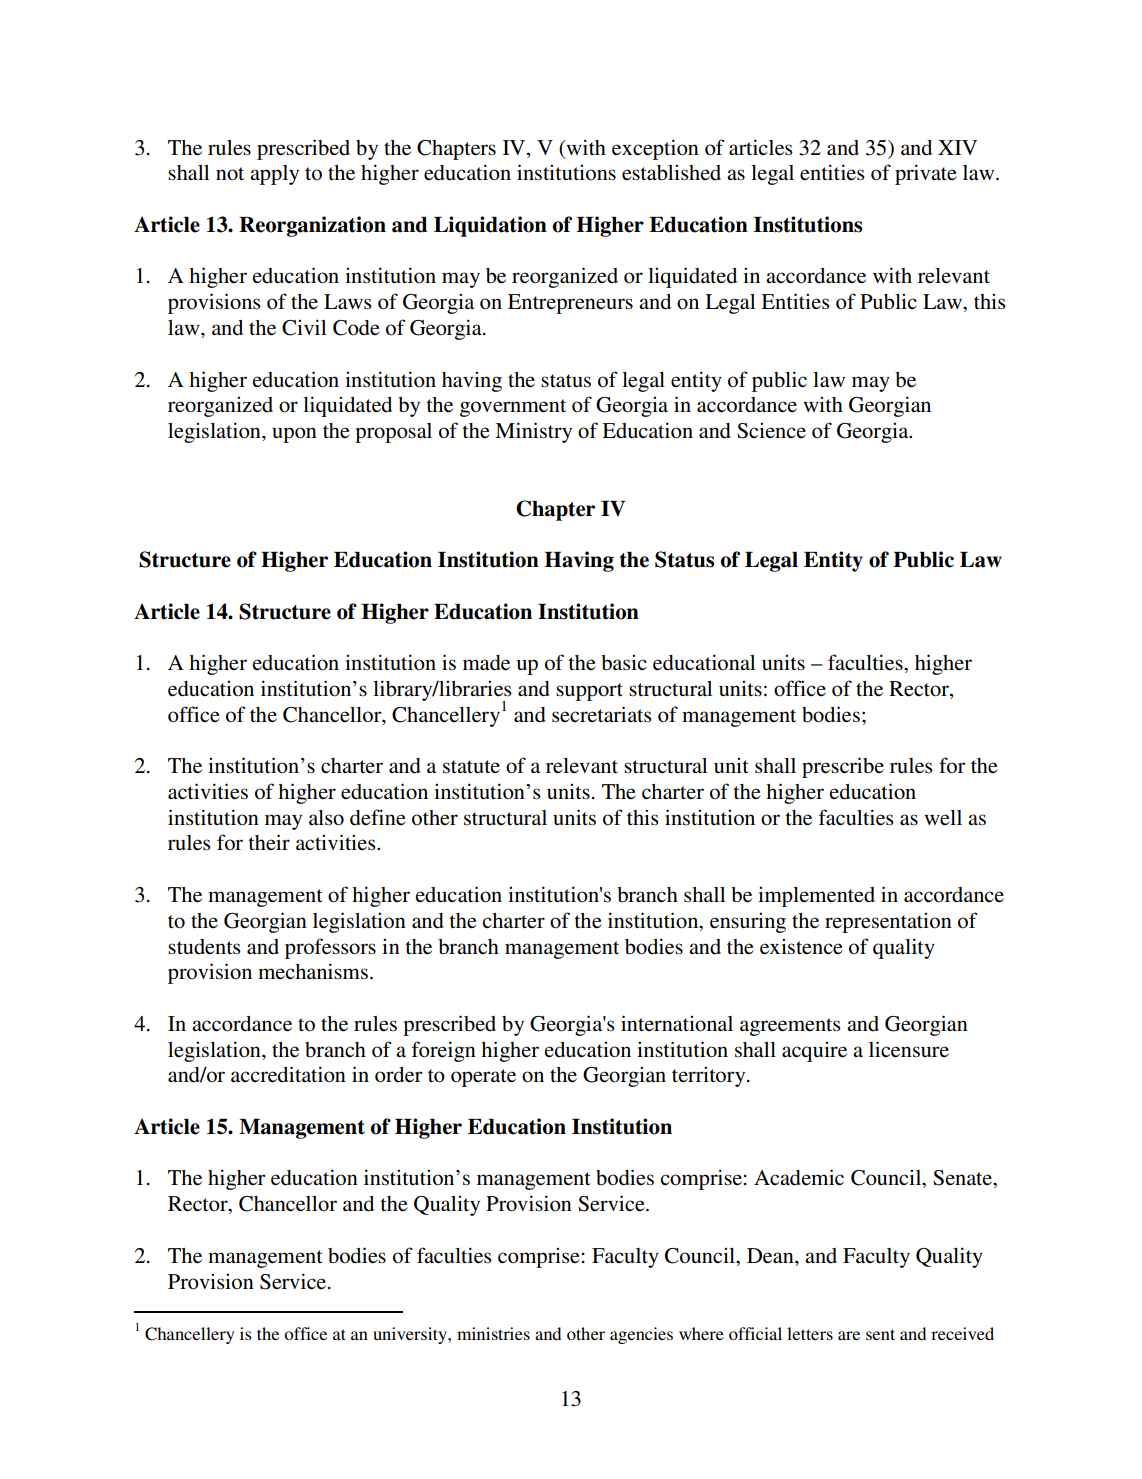 Image resolution: width=1142 pixels, height=1479 pixels. I want to click on ministries, so click(493, 1333).
